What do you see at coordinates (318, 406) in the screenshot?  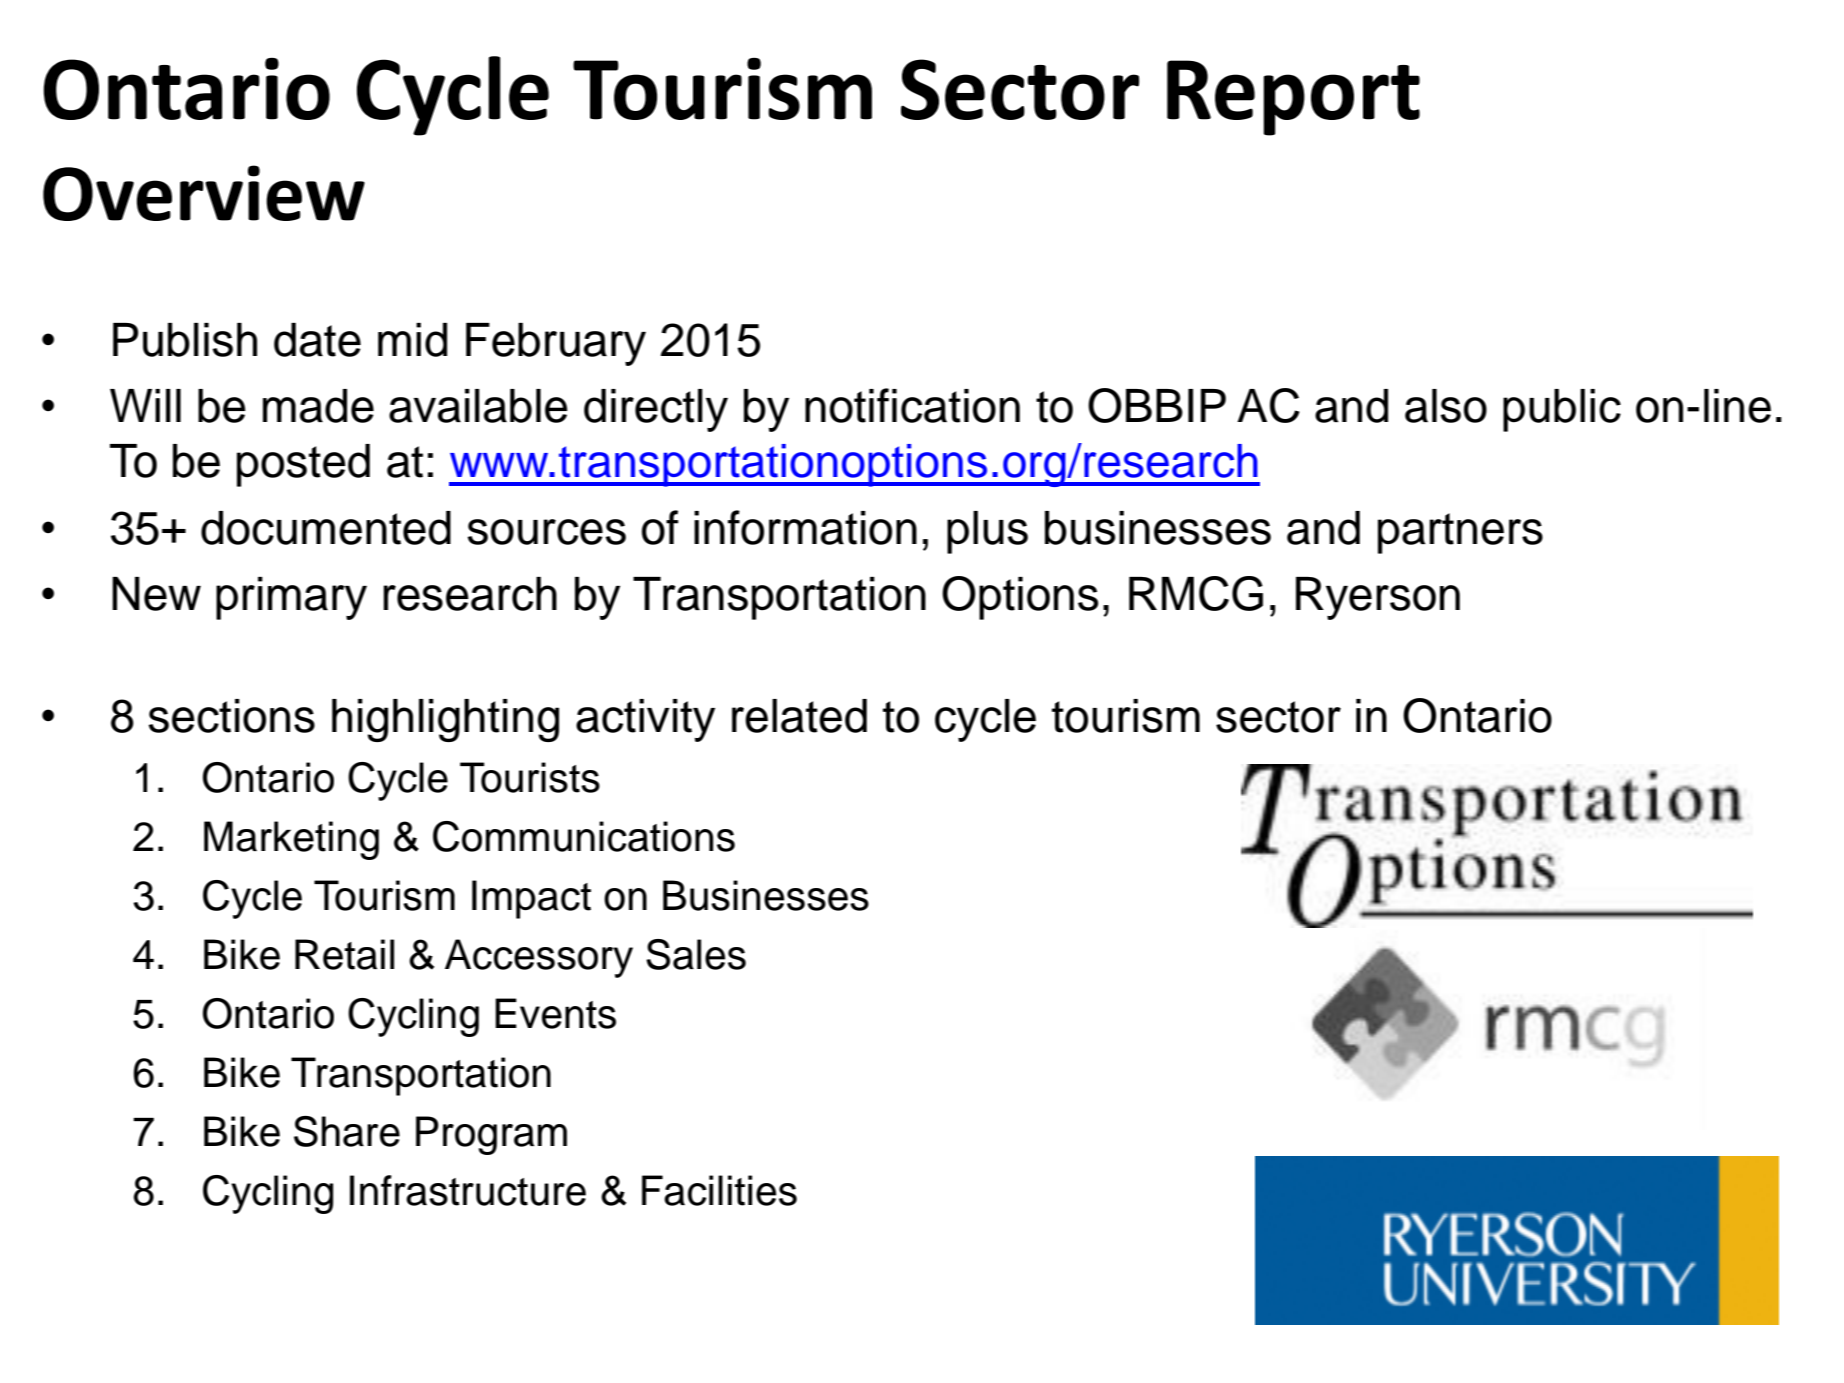 I see `made` at bounding box center [318, 406].
